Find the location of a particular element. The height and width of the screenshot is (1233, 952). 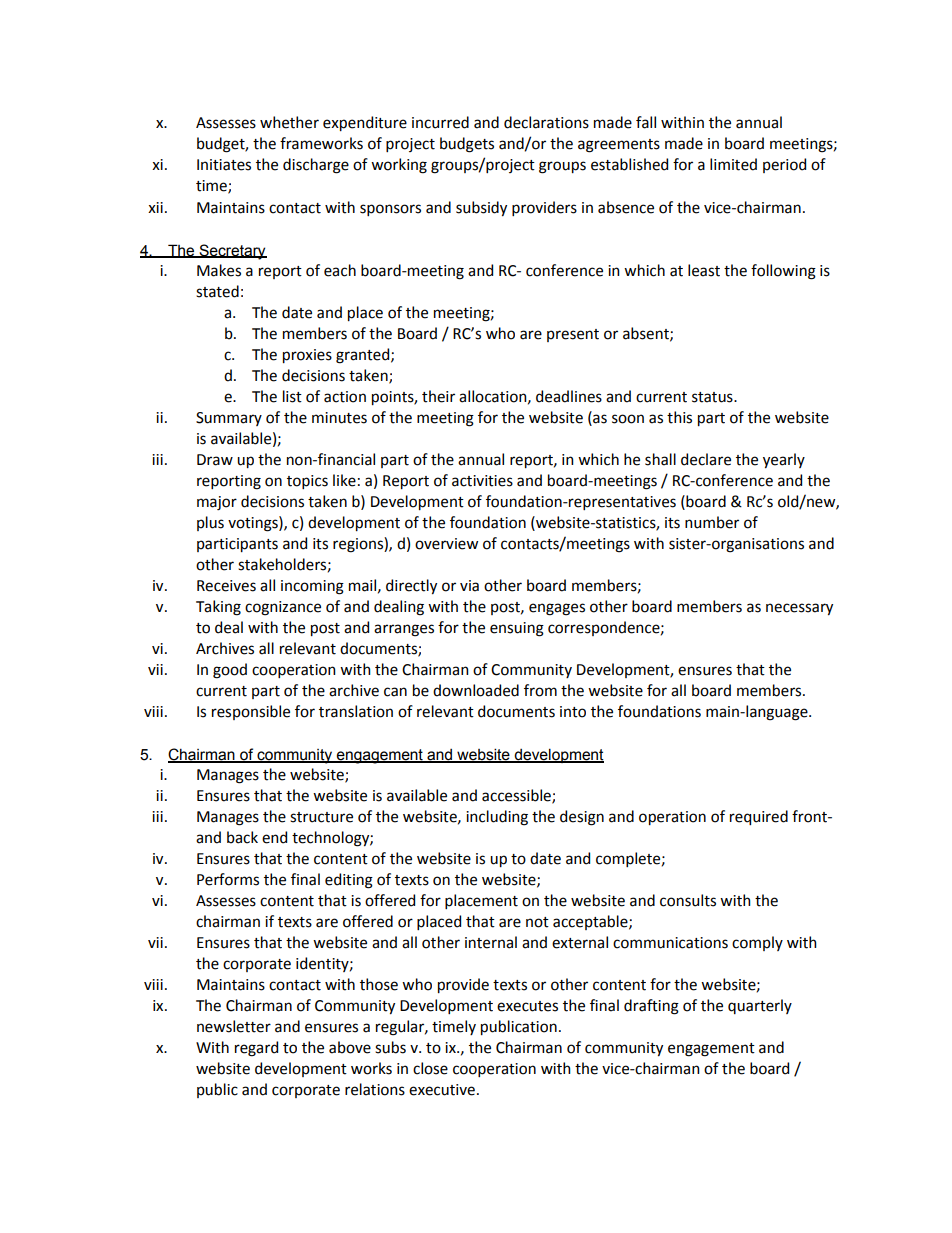

Initiates is located at coordinates (224, 165).
